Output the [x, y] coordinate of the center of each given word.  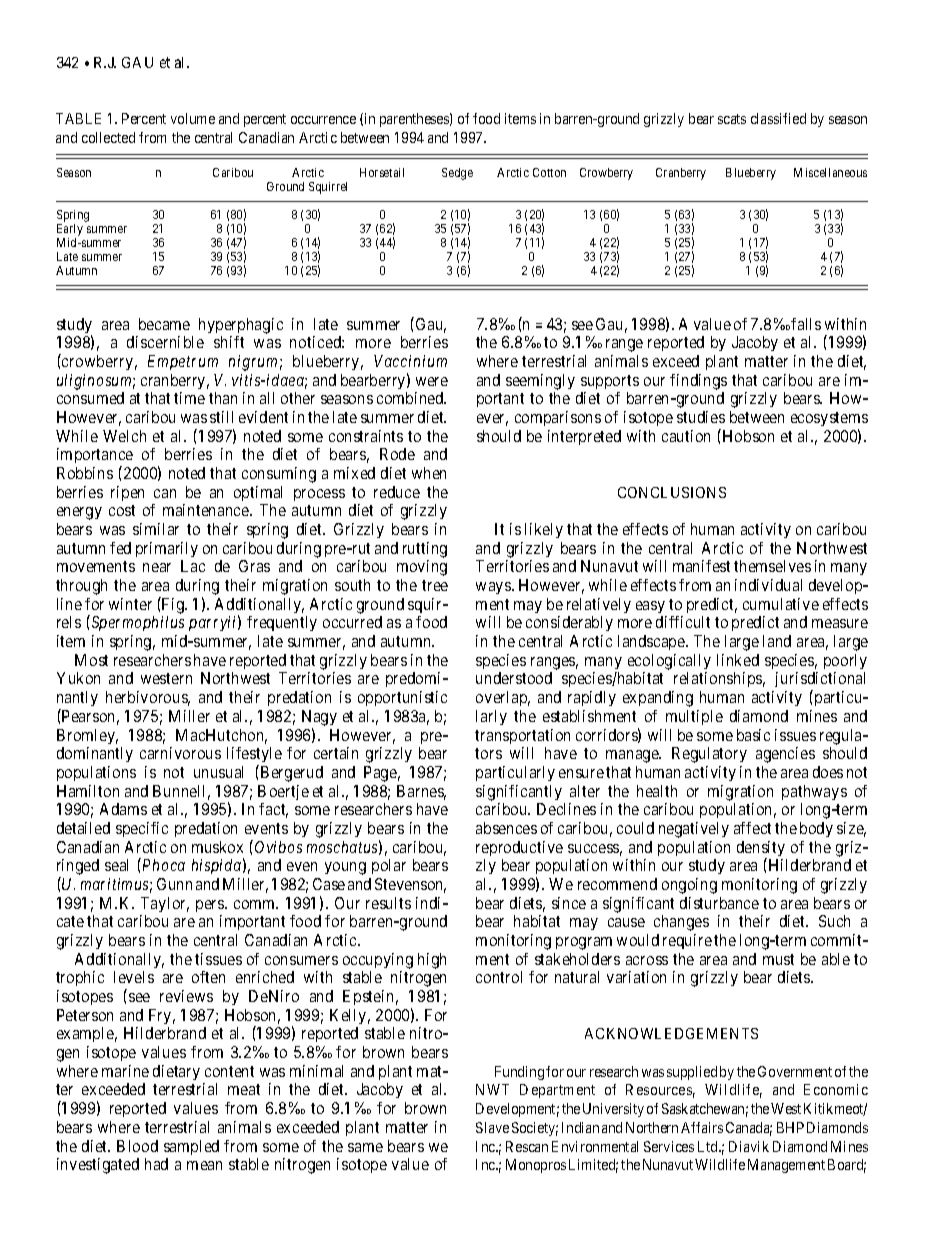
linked [738, 660]
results [388, 903]
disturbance [719, 903]
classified [778, 118]
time [189, 398]
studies [701, 417]
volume [193, 118]
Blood [137, 1146]
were [432, 381]
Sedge [457, 174]
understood [514, 678]
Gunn [174, 884]
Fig [173, 605]
